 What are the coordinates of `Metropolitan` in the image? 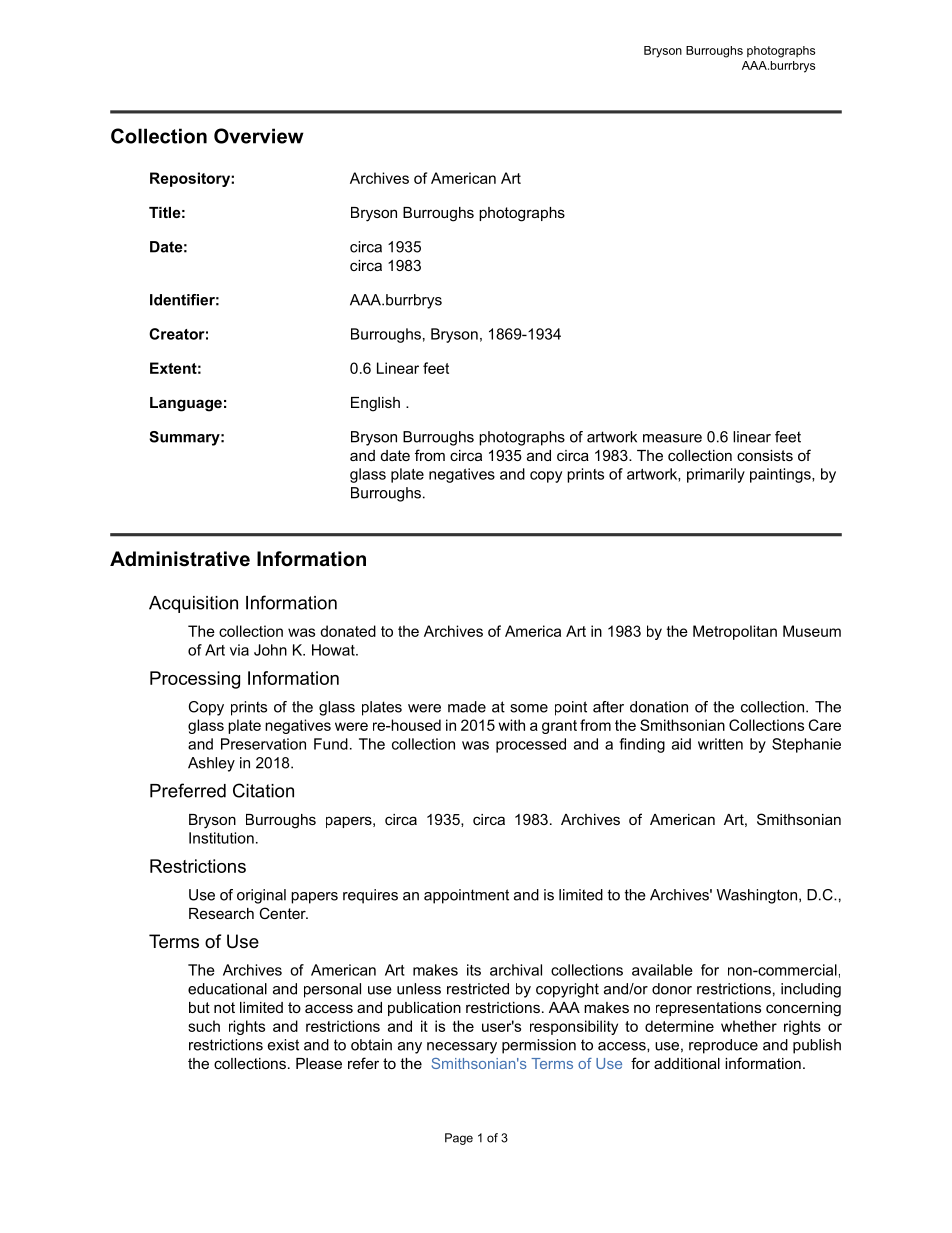 It's located at (735, 632).
